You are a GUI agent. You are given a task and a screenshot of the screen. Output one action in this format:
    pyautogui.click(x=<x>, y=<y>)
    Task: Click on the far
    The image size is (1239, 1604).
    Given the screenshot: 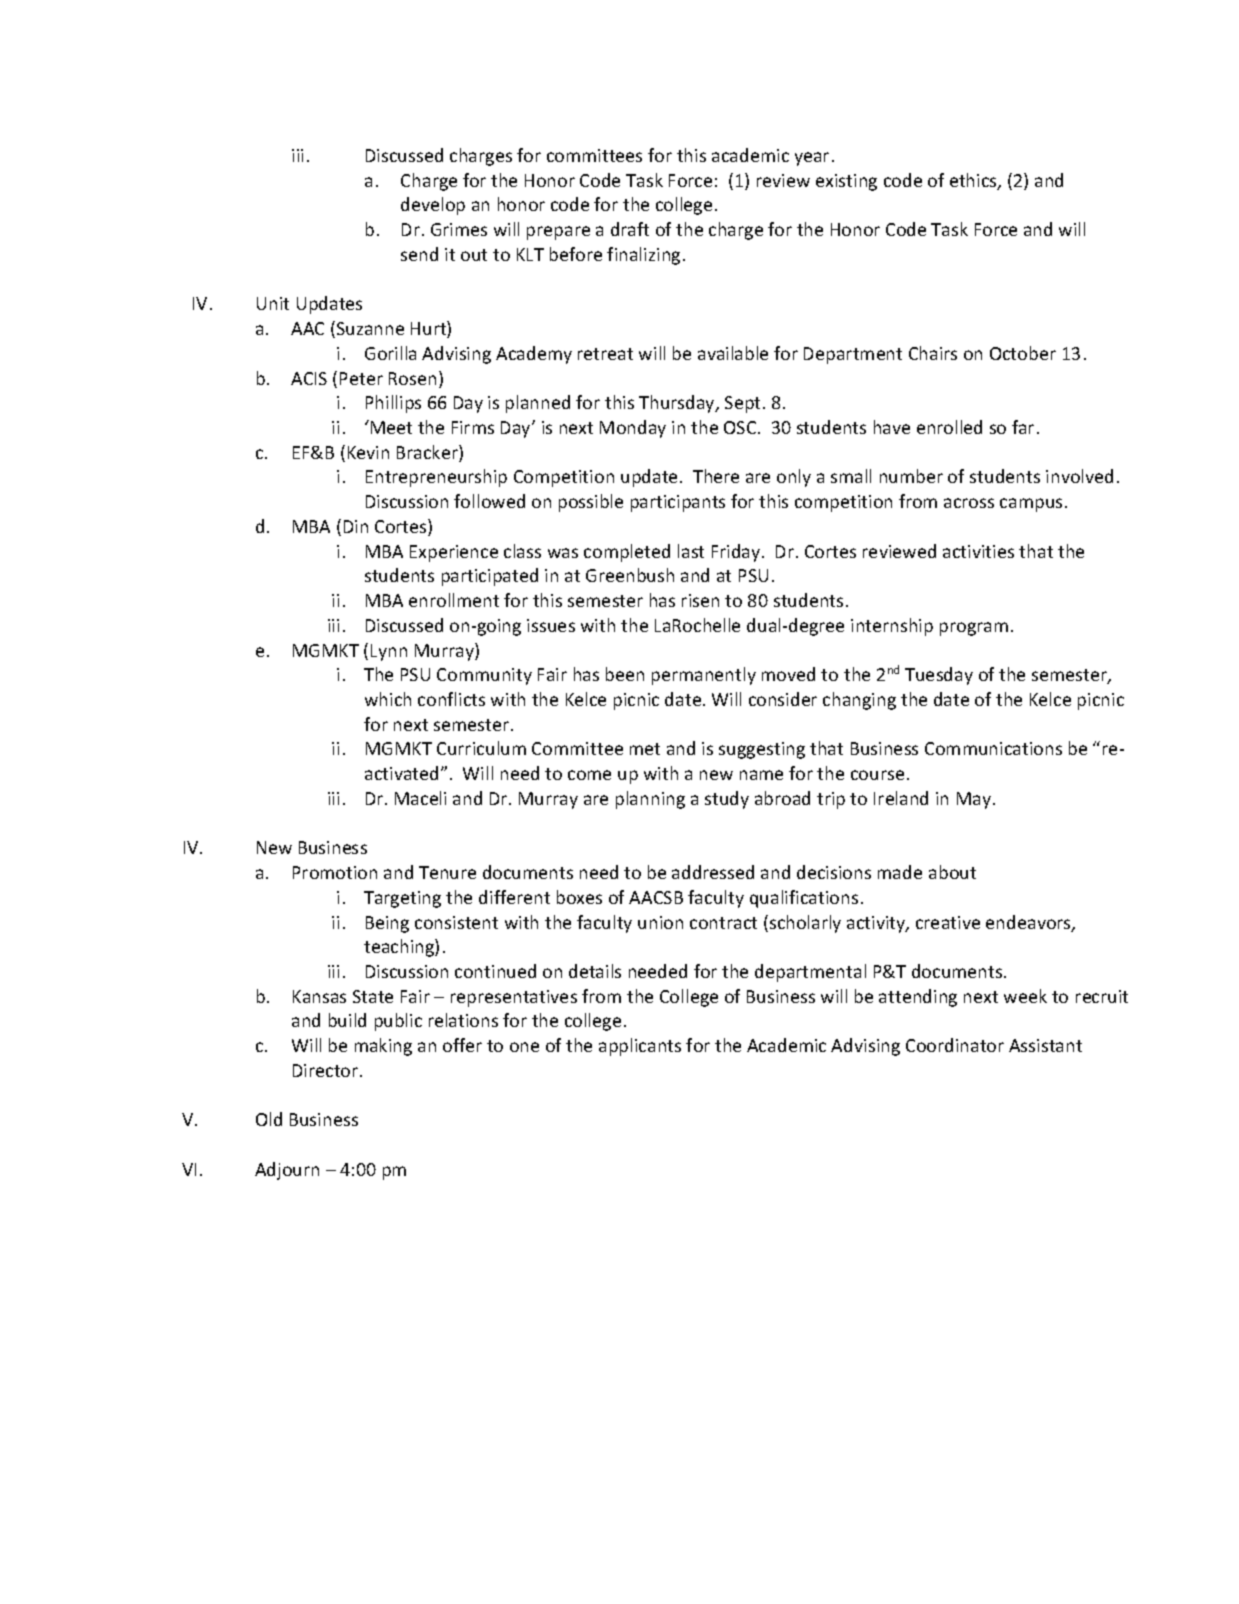 What is the action you would take?
    pyautogui.click(x=1023, y=427)
